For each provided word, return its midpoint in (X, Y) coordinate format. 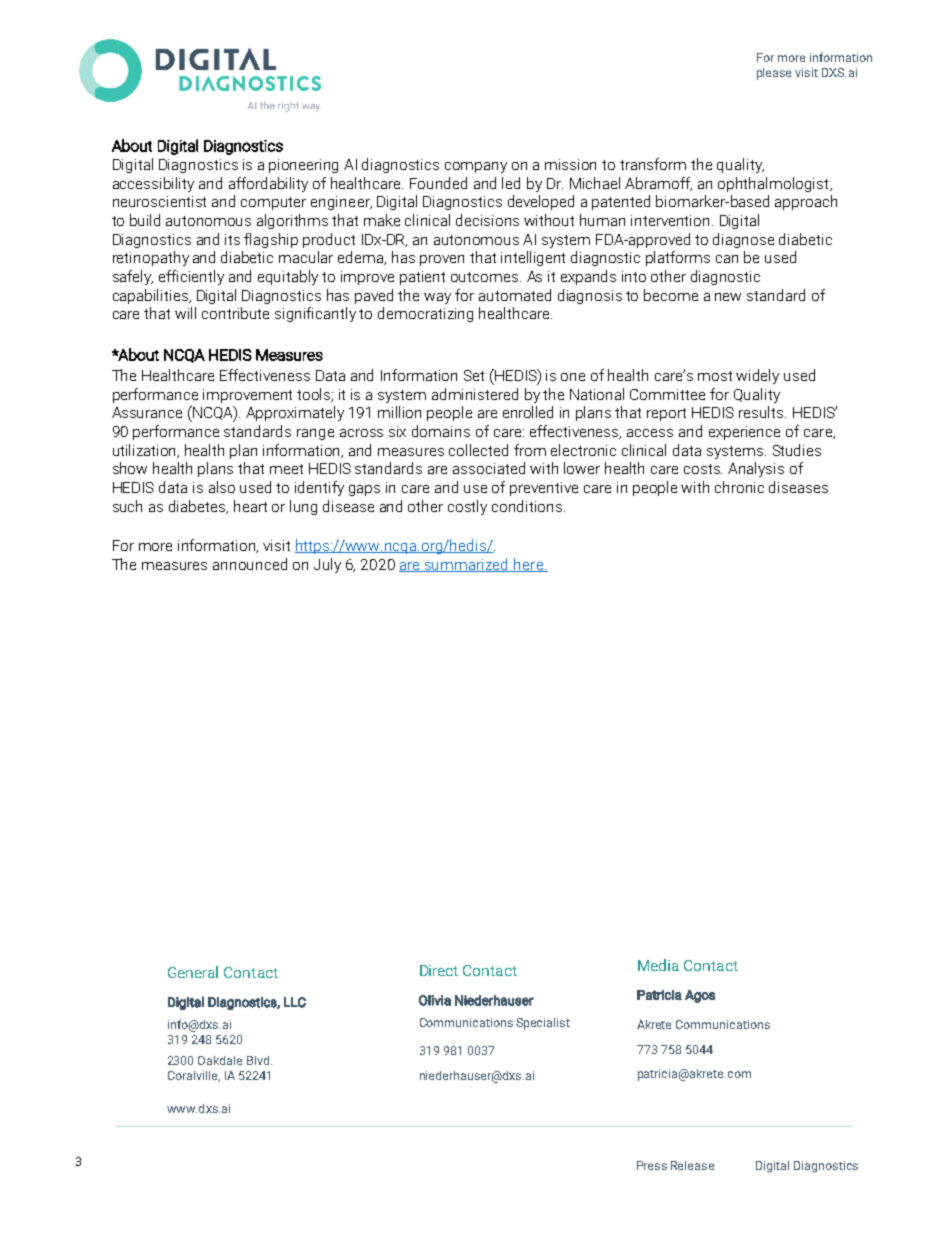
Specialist (543, 1024)
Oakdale (220, 1060)
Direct (439, 970)
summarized (467, 565)
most (715, 376)
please (774, 74)
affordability (268, 184)
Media (658, 965)
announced (250, 564)
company (476, 167)
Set (474, 375)
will (185, 313)
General (193, 972)
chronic (739, 487)
